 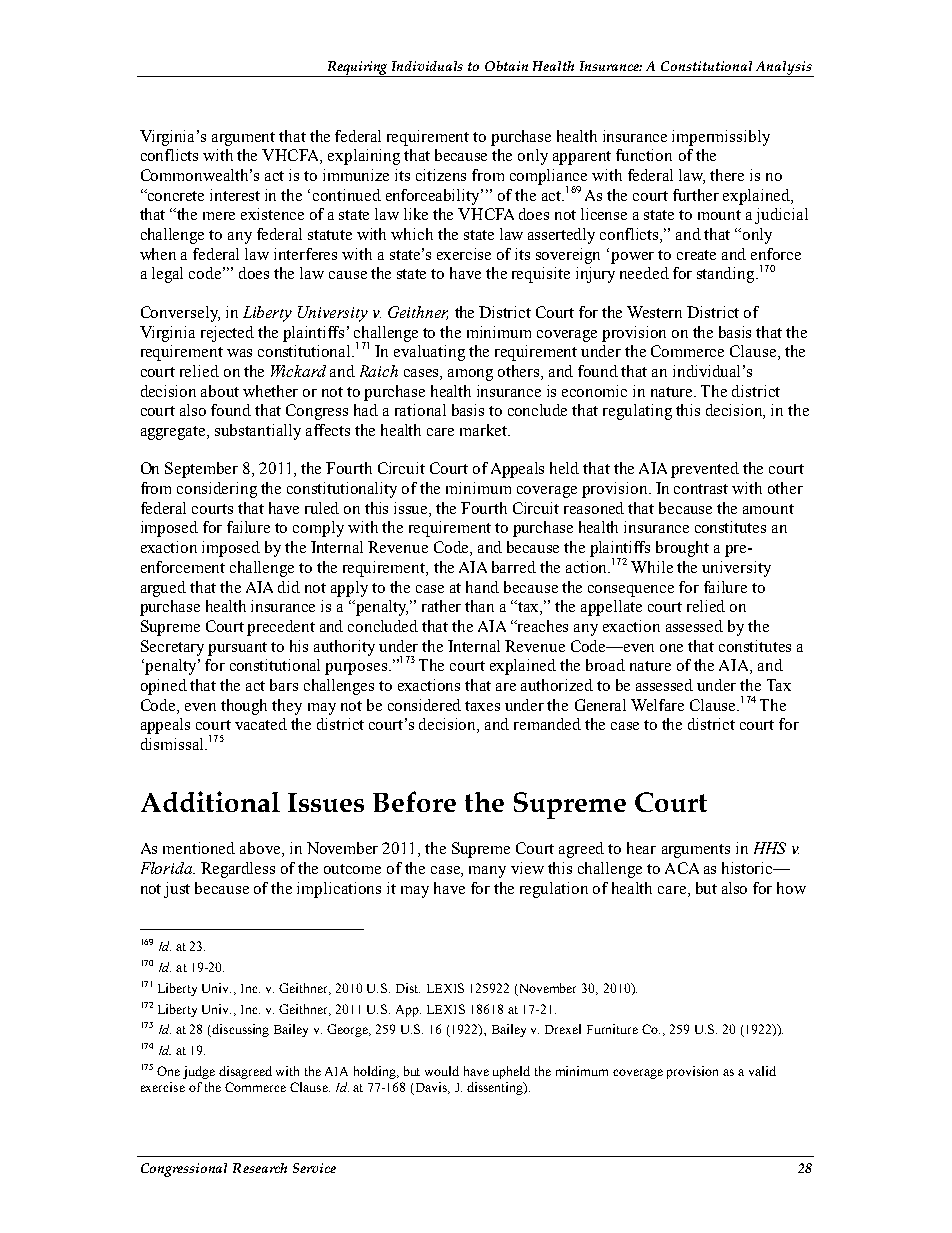 I want to click on was, so click(x=239, y=353).
